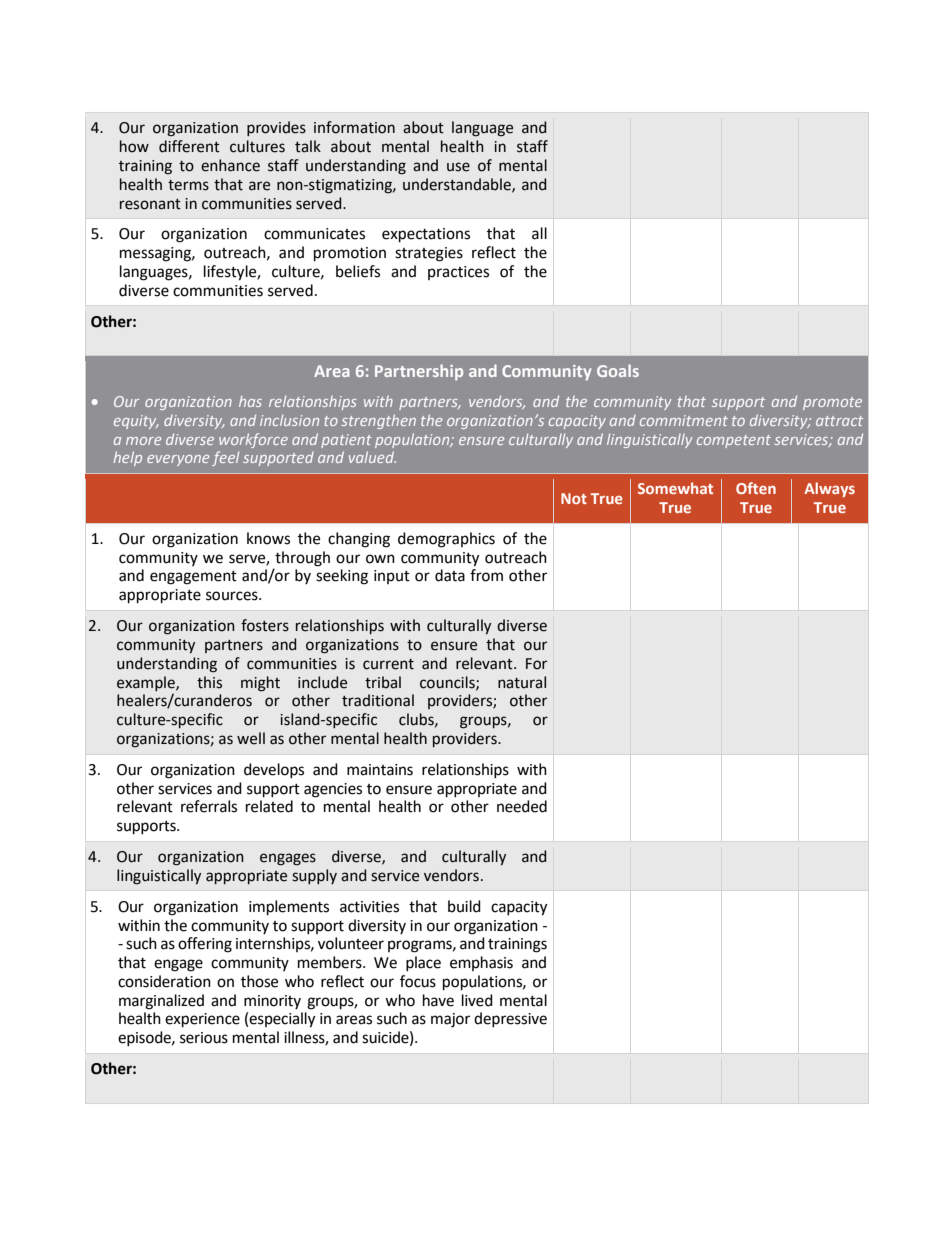  What do you see at coordinates (230, 165) in the screenshot?
I see `enhance` at bounding box center [230, 165].
